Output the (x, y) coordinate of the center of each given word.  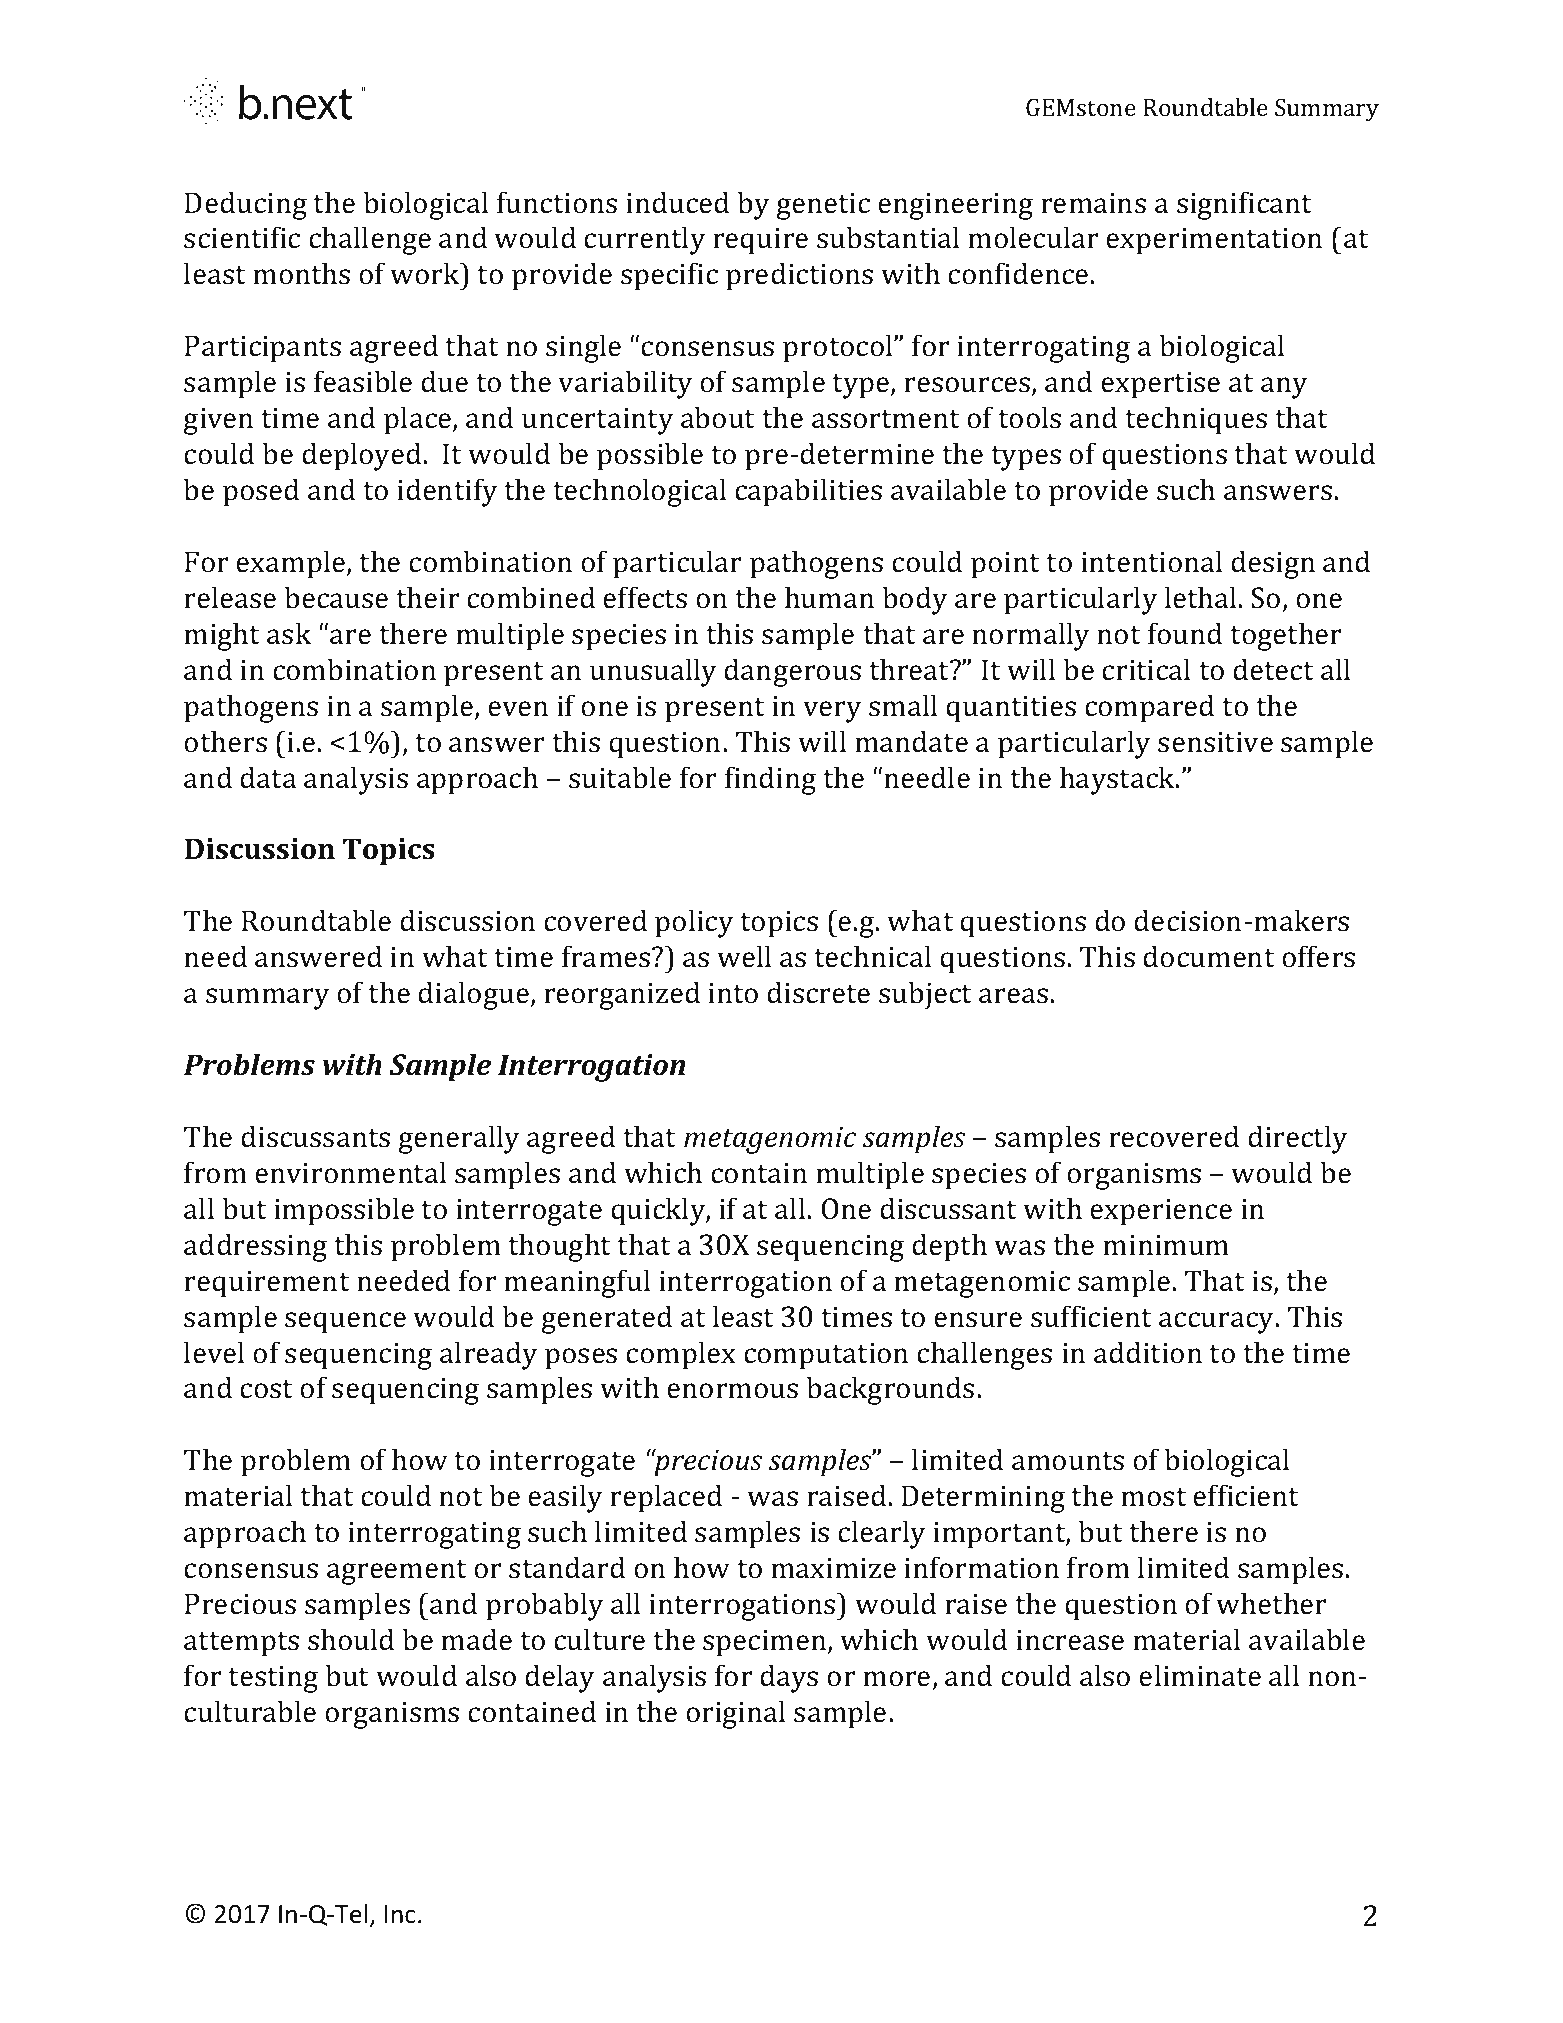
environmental (350, 1172)
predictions (799, 276)
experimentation (1214, 241)
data (268, 777)
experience (1161, 1212)
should (351, 1639)
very (832, 712)
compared (1149, 708)
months (301, 273)
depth (949, 1247)
